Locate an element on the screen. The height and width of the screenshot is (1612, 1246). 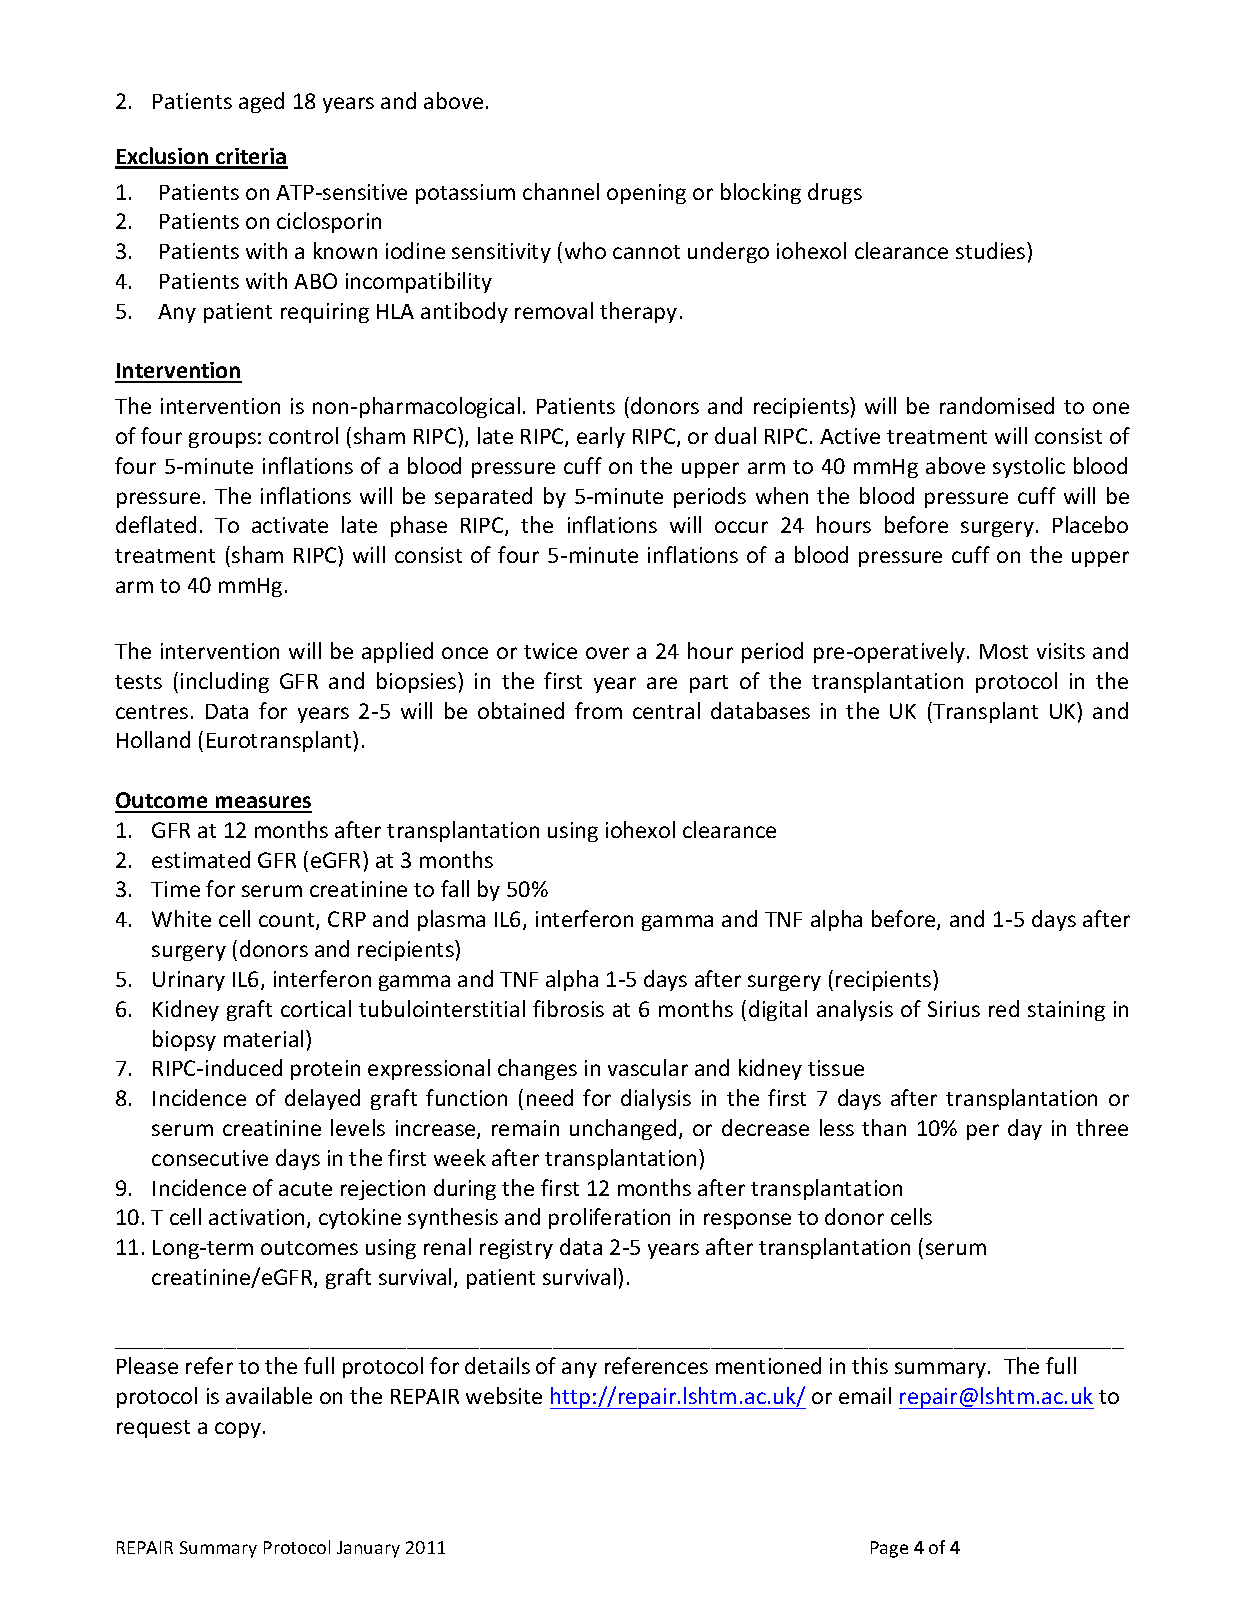
activate is located at coordinates (290, 525).
